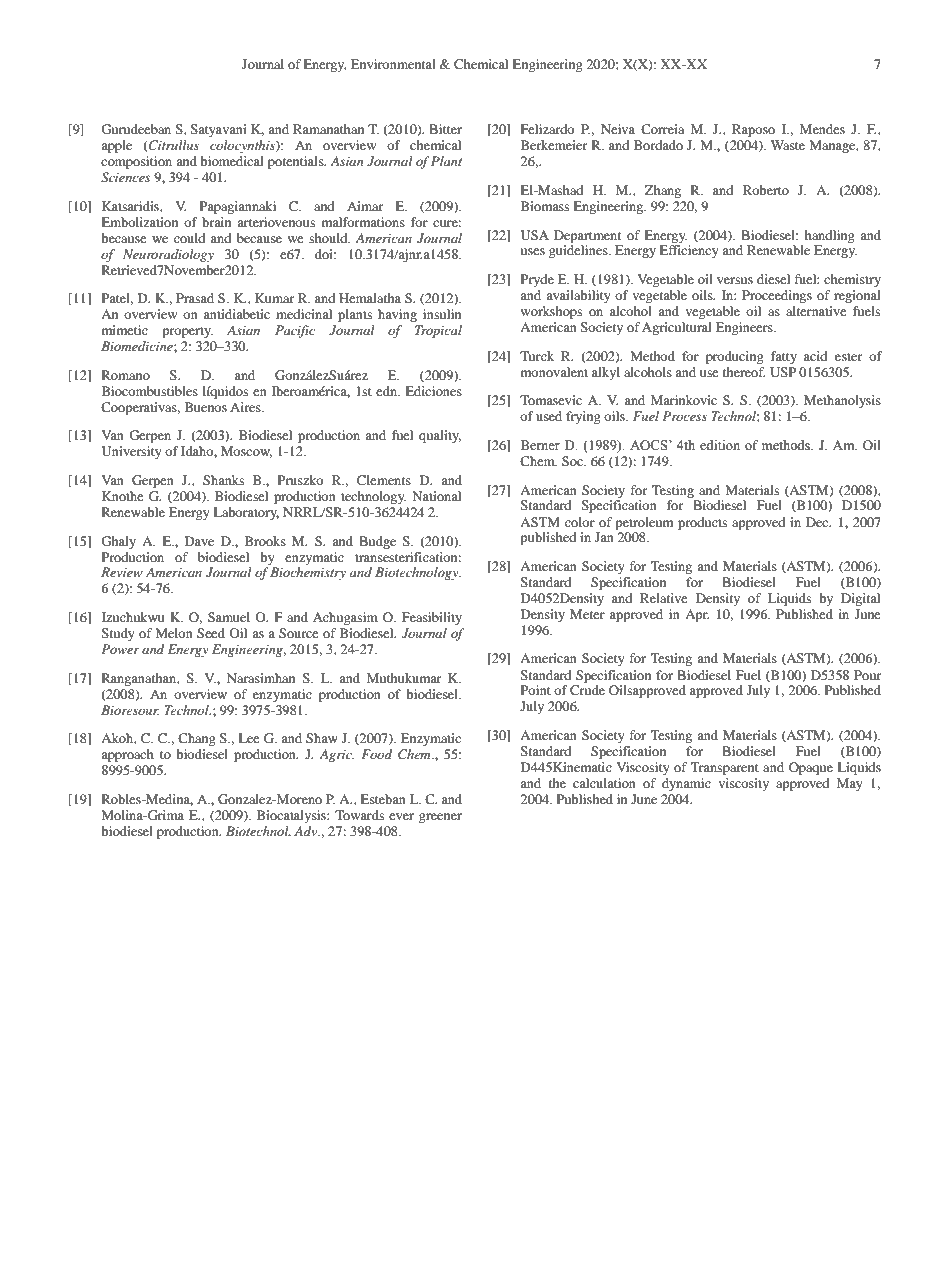 The width and height of the screenshot is (949, 1288). What do you see at coordinates (232, 161) in the screenshot?
I see `biomedical` at bounding box center [232, 161].
